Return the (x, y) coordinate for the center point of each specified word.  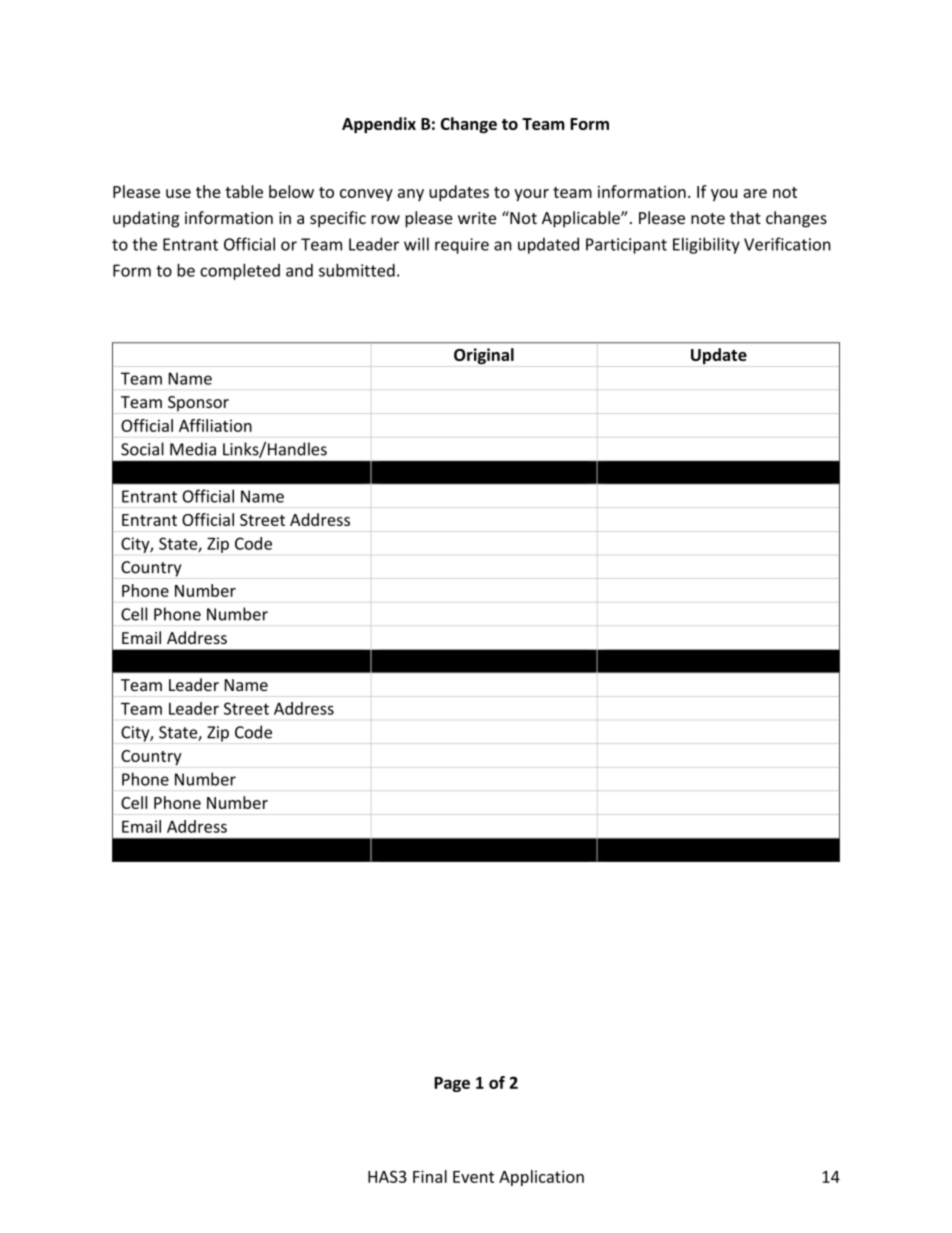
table (244, 191)
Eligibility (706, 245)
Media (193, 449)
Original (484, 356)
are (755, 193)
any (411, 195)
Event (473, 1177)
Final (430, 1176)
